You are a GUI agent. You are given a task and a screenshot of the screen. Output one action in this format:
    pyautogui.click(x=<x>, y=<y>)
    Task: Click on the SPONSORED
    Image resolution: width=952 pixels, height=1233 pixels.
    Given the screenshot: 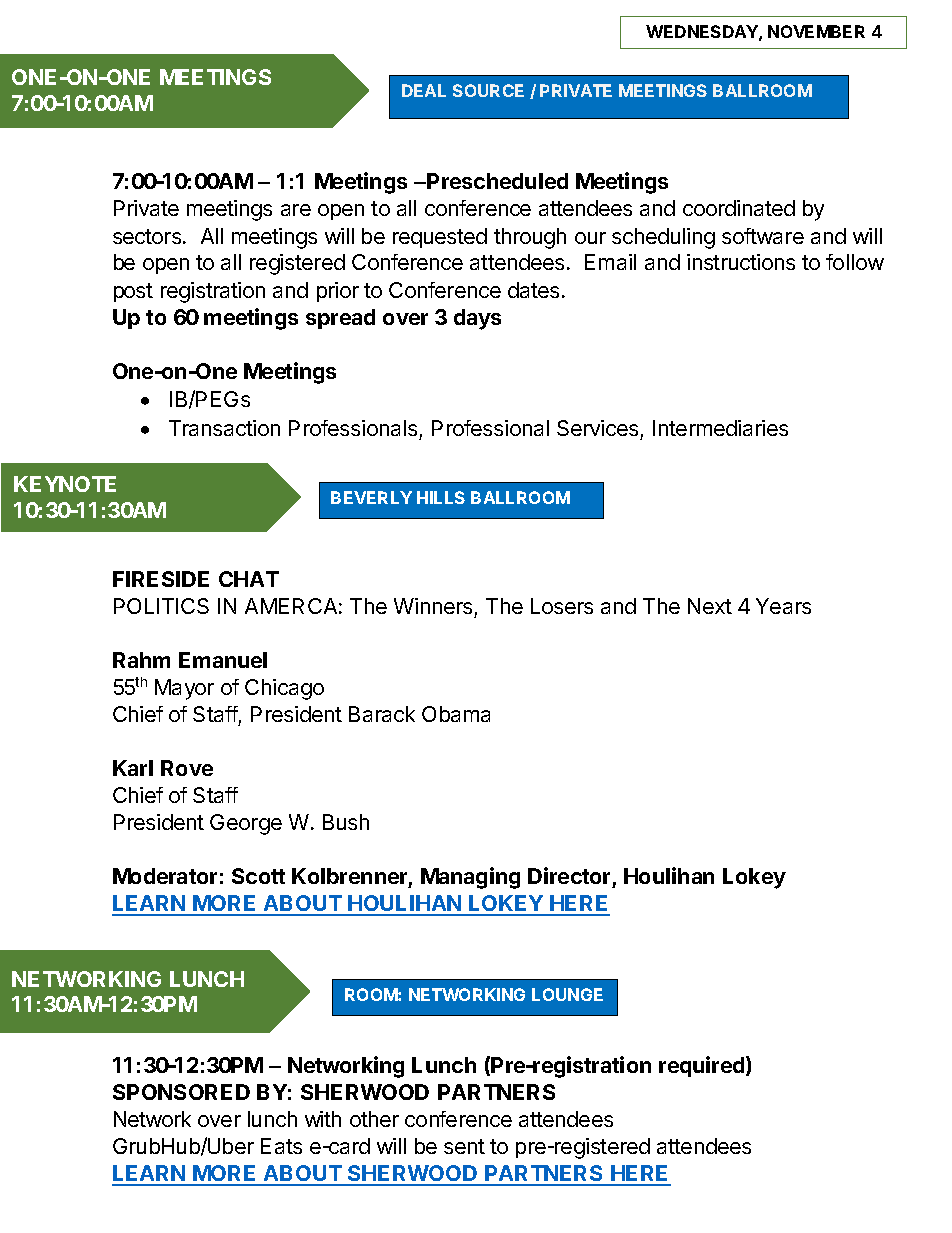 What is the action you would take?
    pyautogui.click(x=181, y=1092)
